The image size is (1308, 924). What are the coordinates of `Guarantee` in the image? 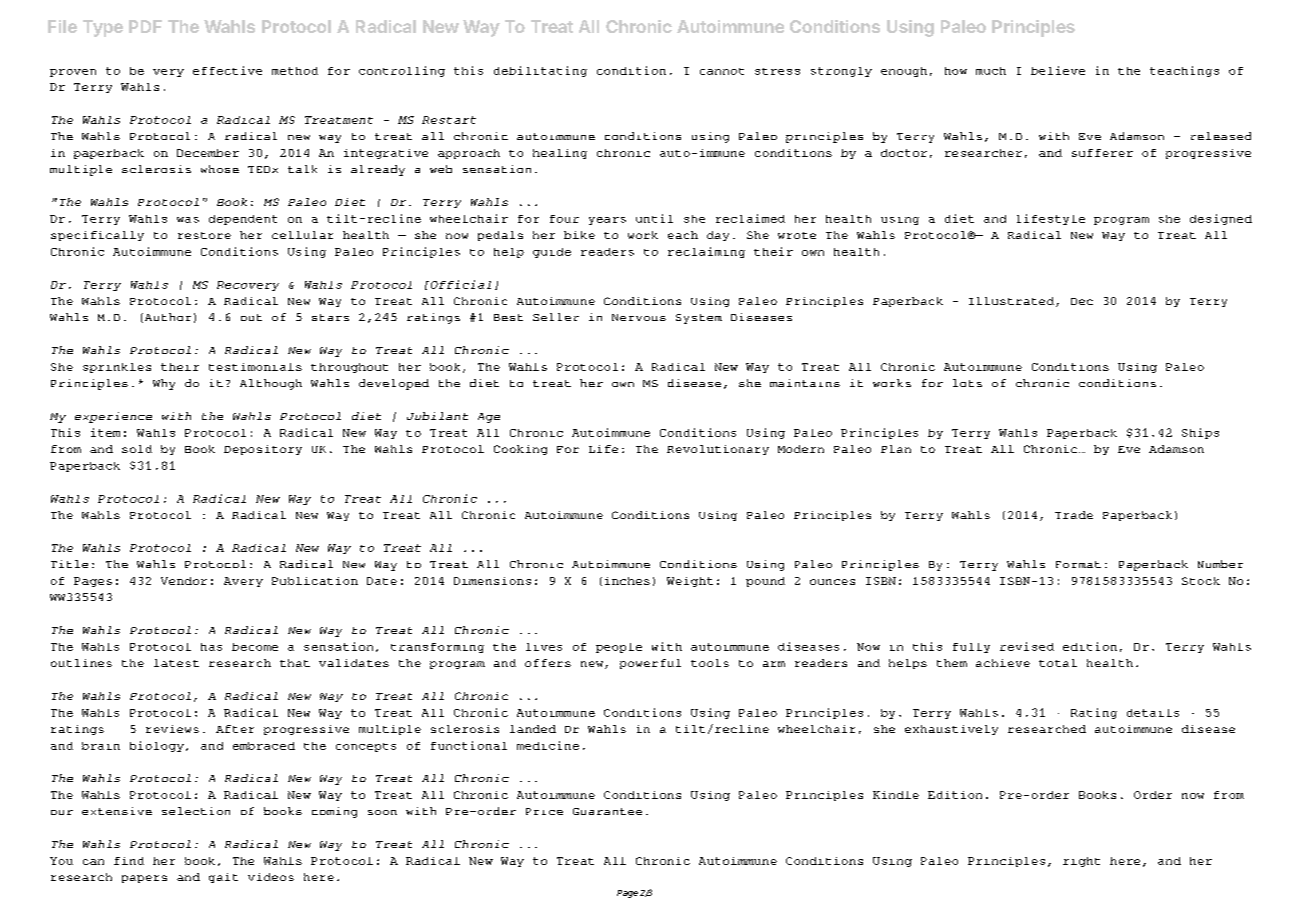 It's located at (607, 811).
